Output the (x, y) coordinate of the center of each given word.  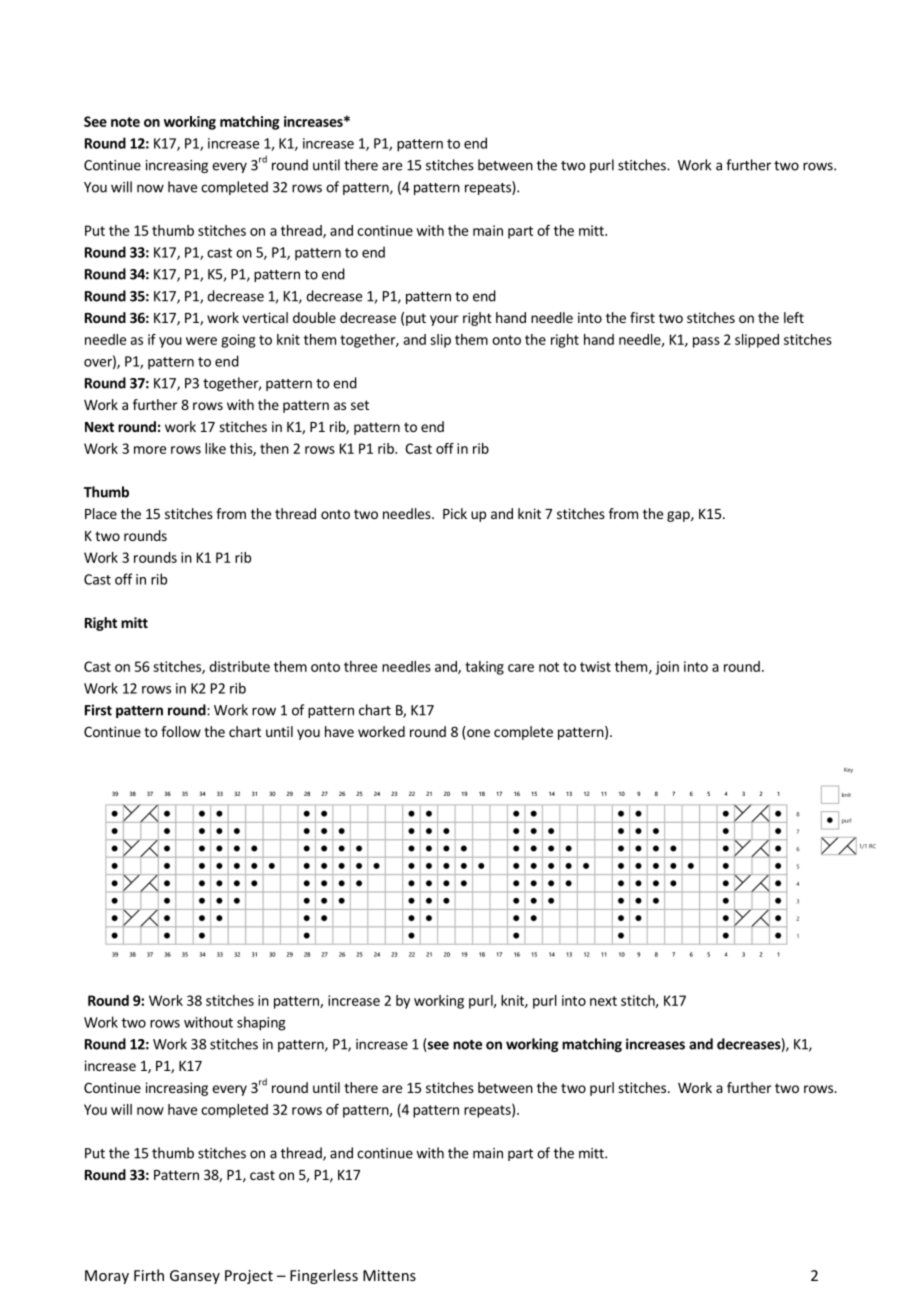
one (477, 734)
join (667, 668)
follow (181, 731)
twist (595, 666)
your (444, 320)
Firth (149, 1275)
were (201, 341)
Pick (455, 513)
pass (706, 342)
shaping (261, 1023)
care (521, 668)
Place (101, 513)
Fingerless (324, 1276)
